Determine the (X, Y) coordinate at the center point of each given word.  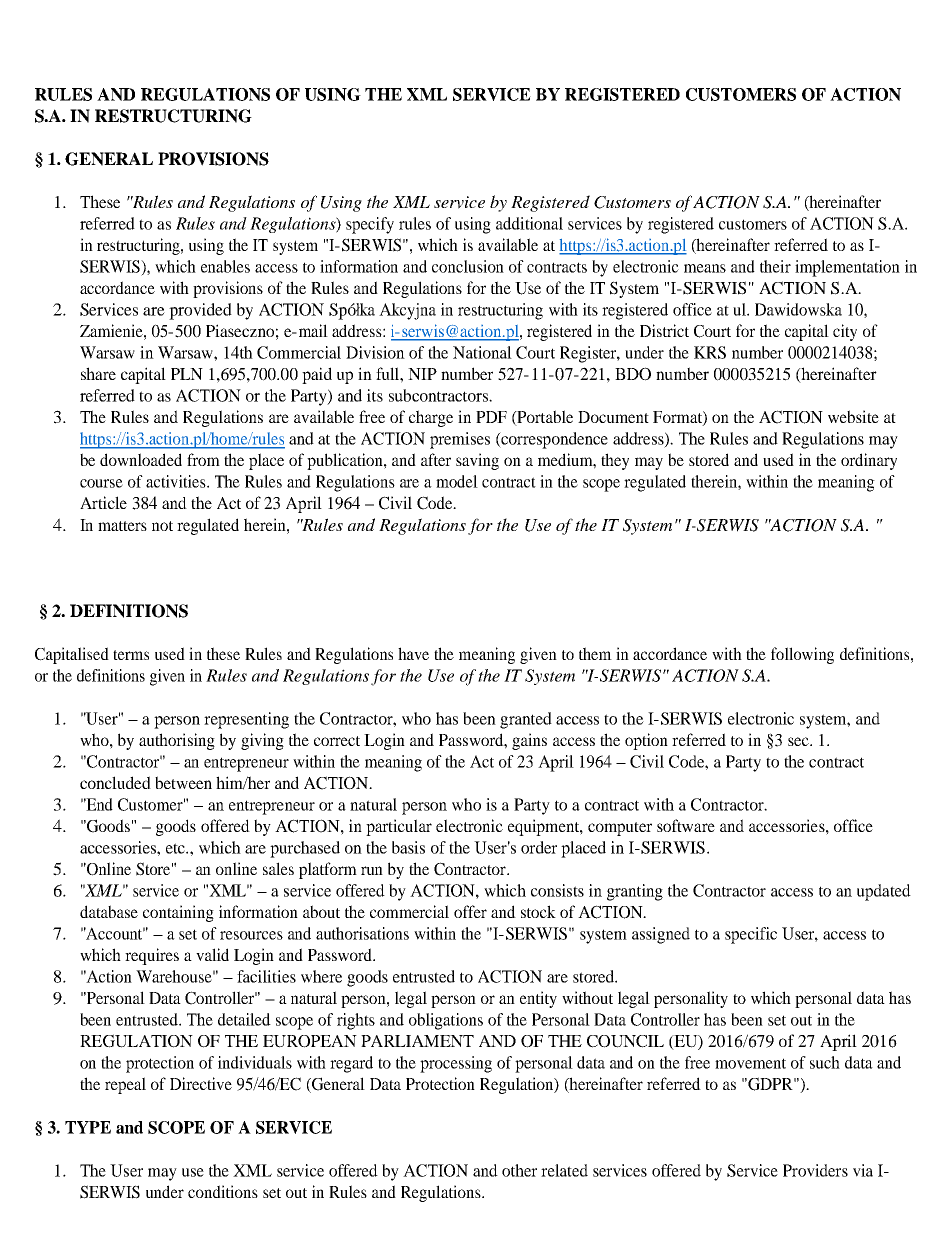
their (775, 266)
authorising (177, 741)
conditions (223, 1191)
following (802, 655)
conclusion (468, 266)
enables (225, 266)
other (519, 1170)
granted (526, 720)
